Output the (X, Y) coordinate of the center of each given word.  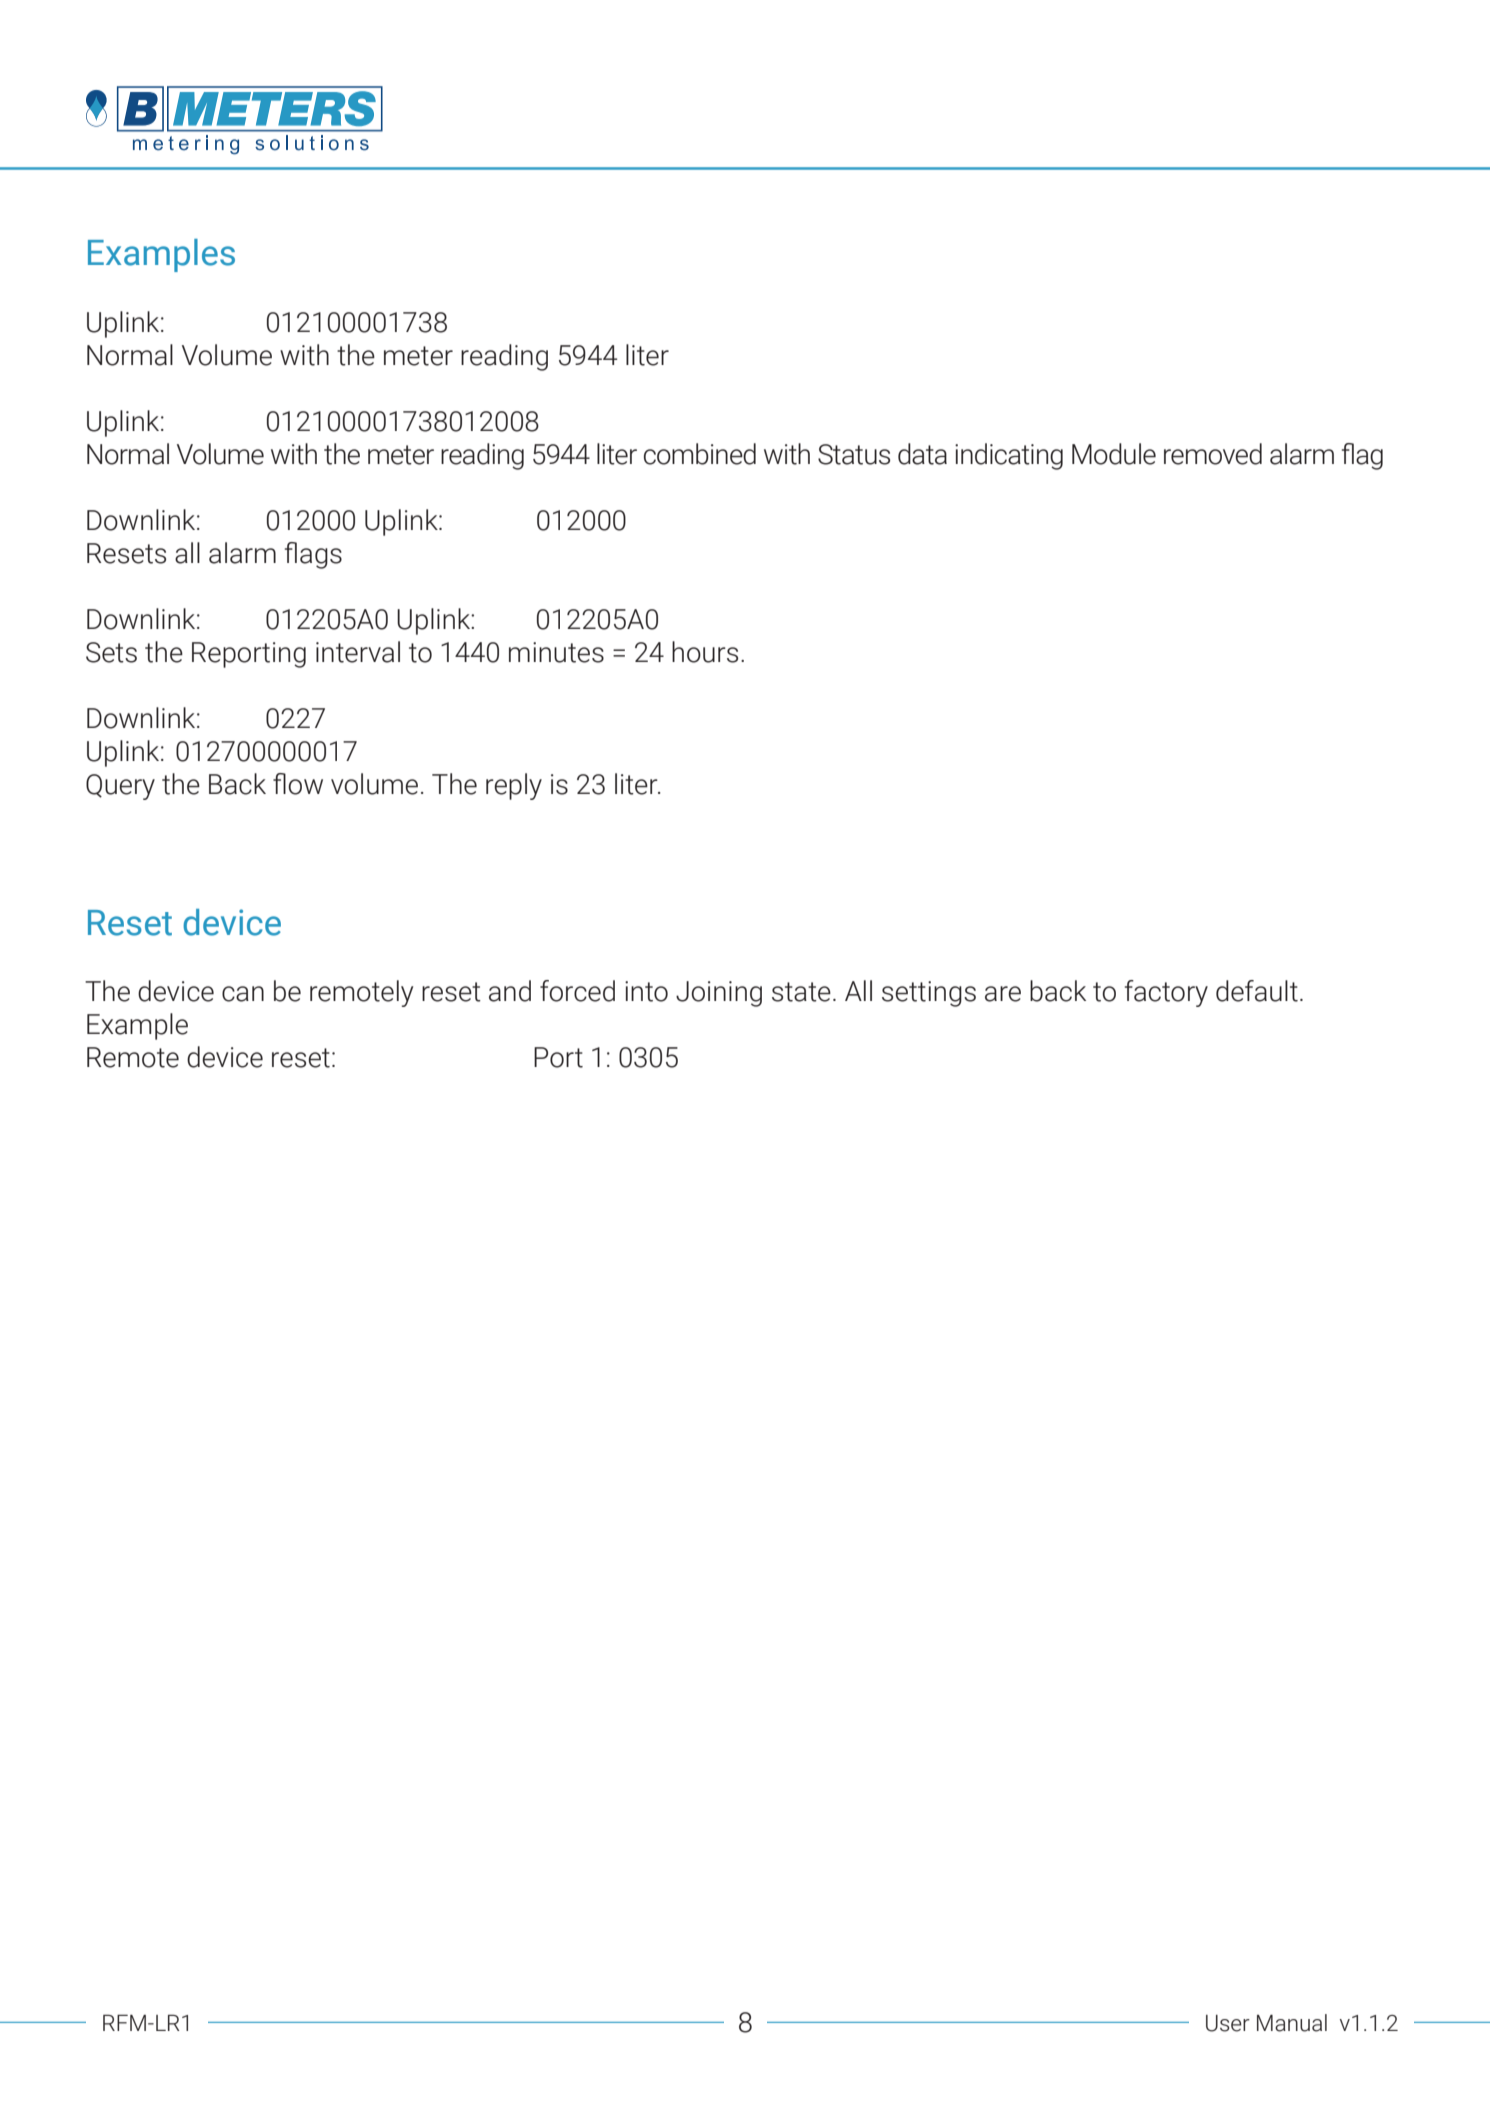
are (1003, 994)
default (1257, 991)
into (646, 991)
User (1228, 2023)
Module (1114, 454)
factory (1166, 993)
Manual (1292, 2023)
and (510, 991)
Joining (719, 994)
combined (700, 454)
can (243, 994)
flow (298, 784)
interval (358, 652)
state (801, 992)
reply (514, 786)
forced (577, 991)
